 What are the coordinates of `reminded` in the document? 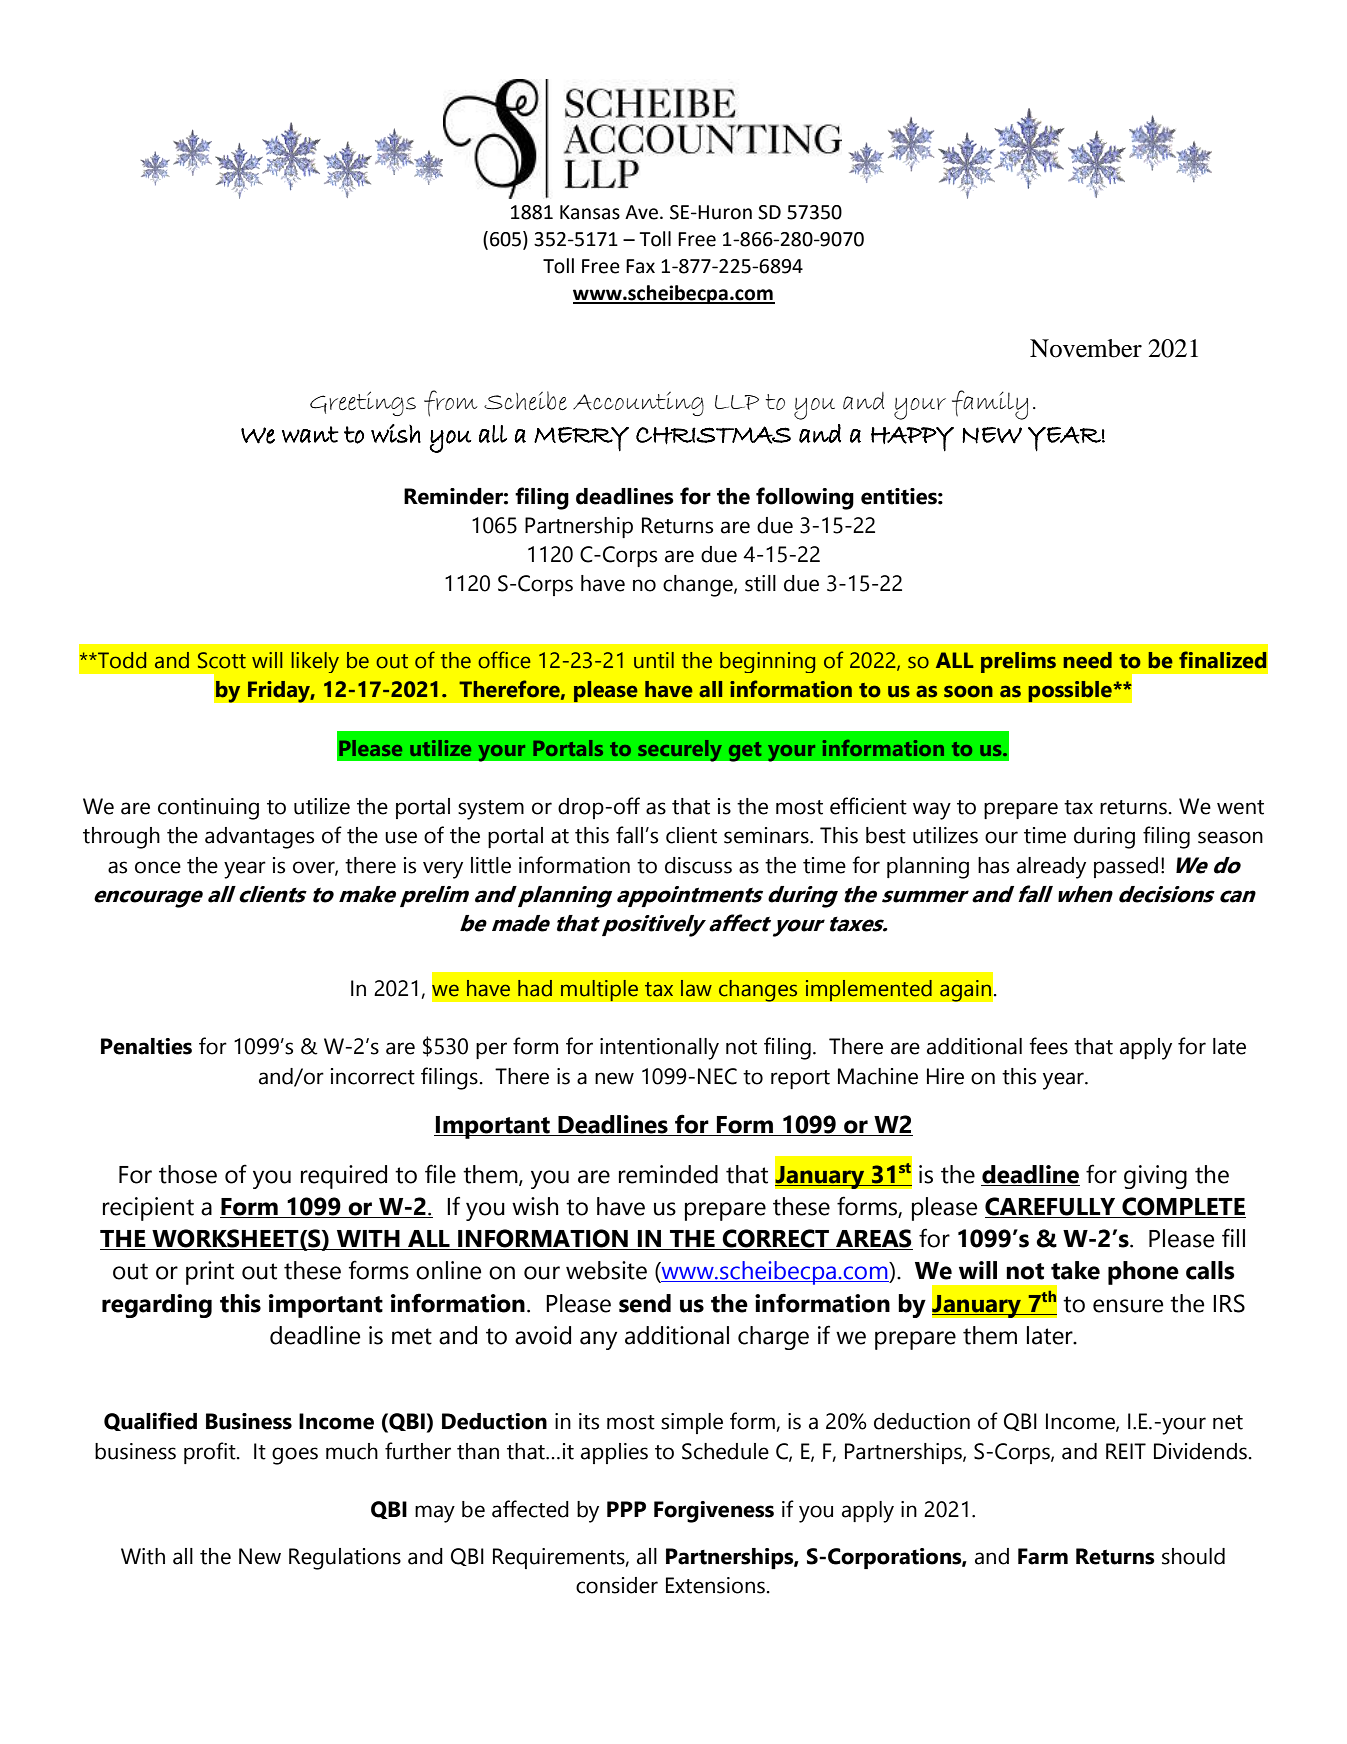 It's located at (668, 1174).
